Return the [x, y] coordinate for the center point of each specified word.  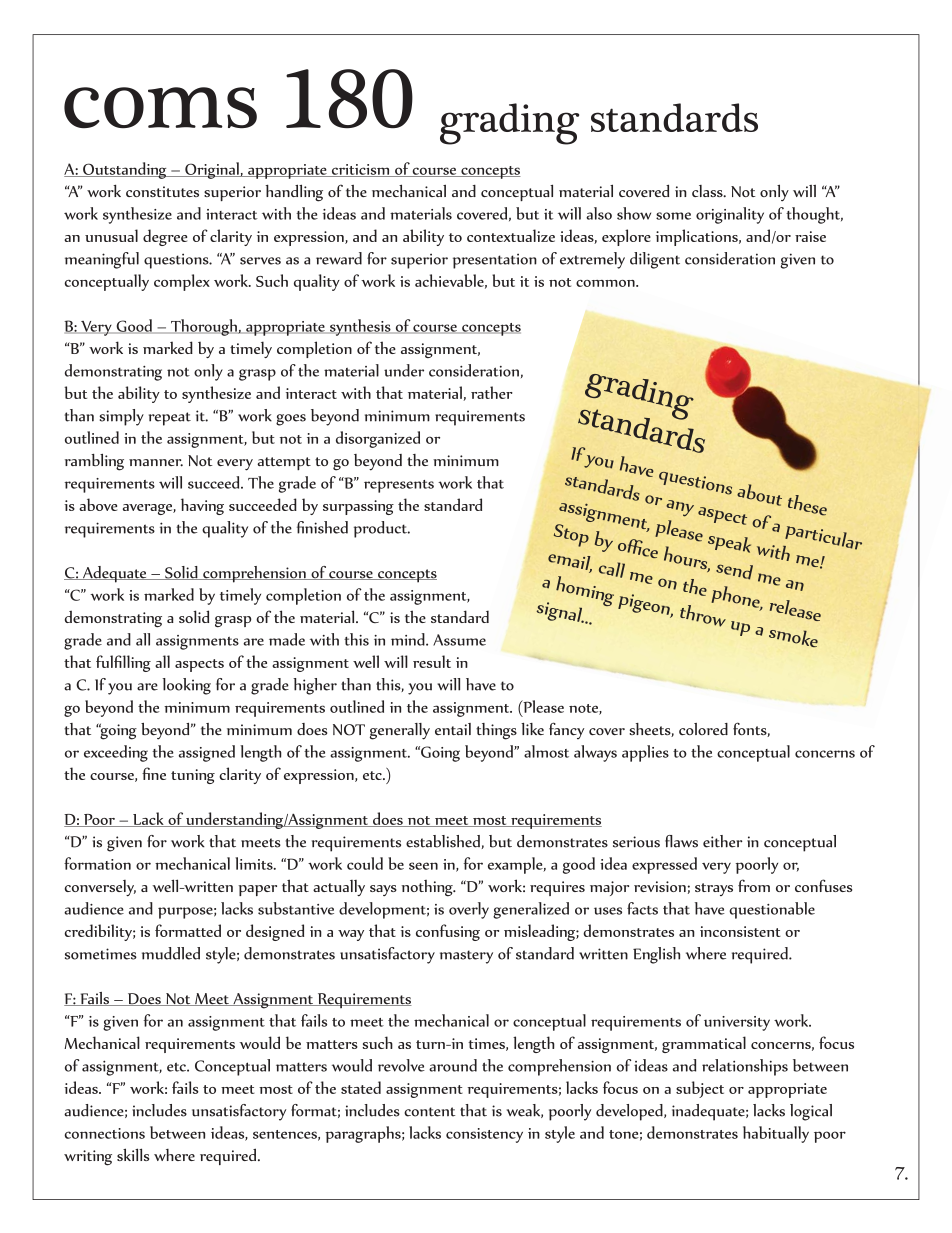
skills [133, 1154]
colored [703, 729]
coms [160, 107]
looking [187, 686]
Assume [459, 640]
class [708, 191]
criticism [360, 170]
